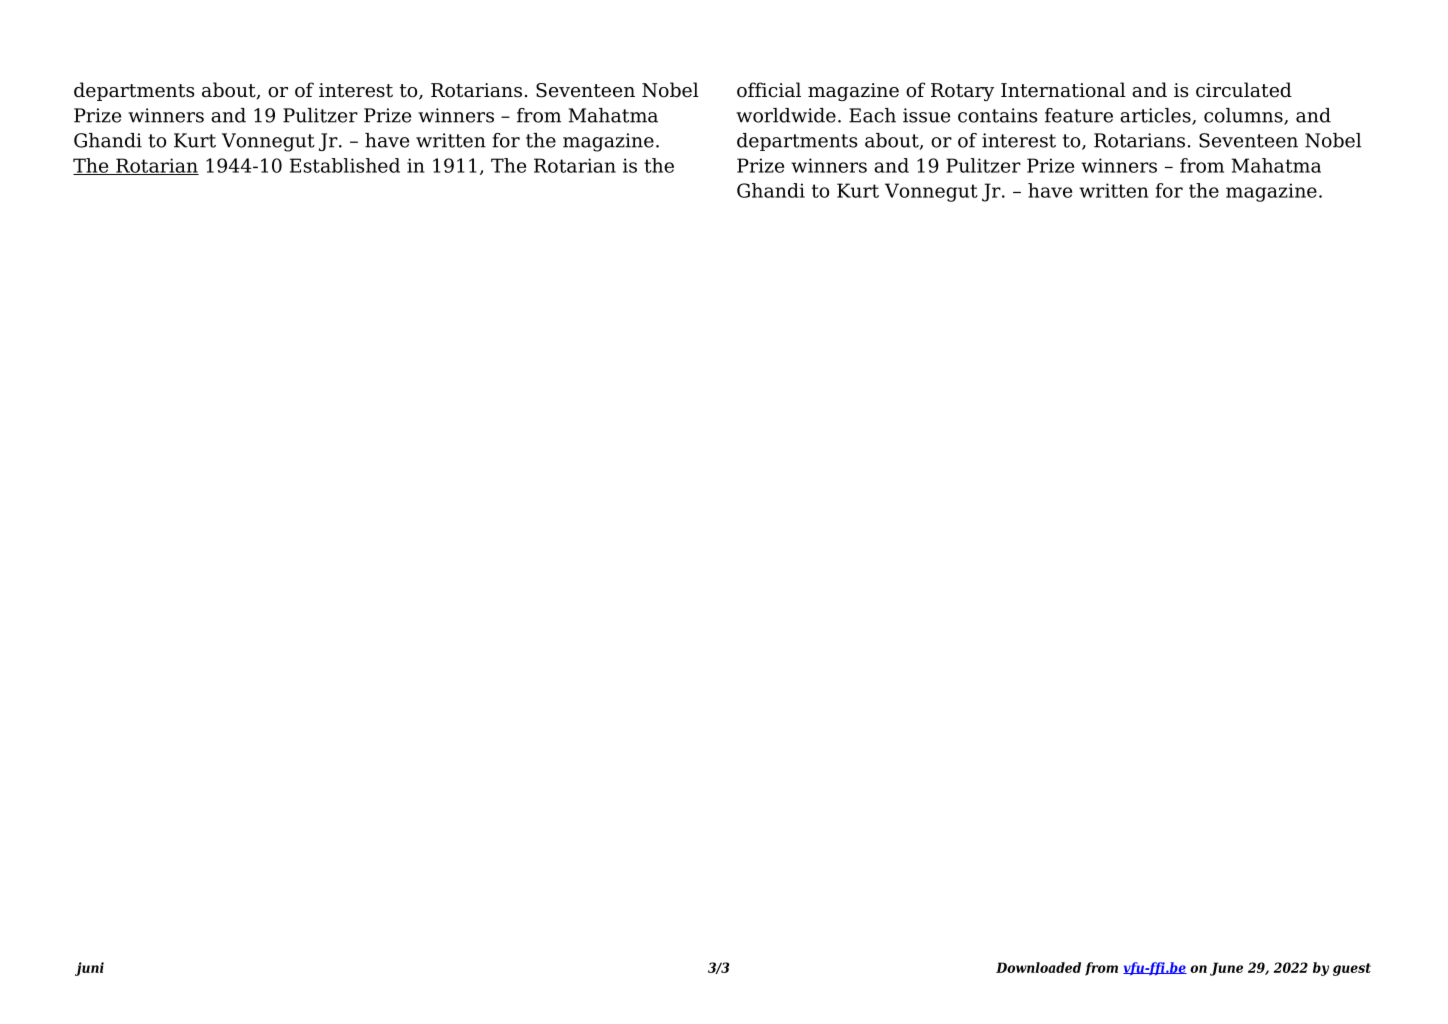  I want to click on Downloaded, so click(1038, 967).
